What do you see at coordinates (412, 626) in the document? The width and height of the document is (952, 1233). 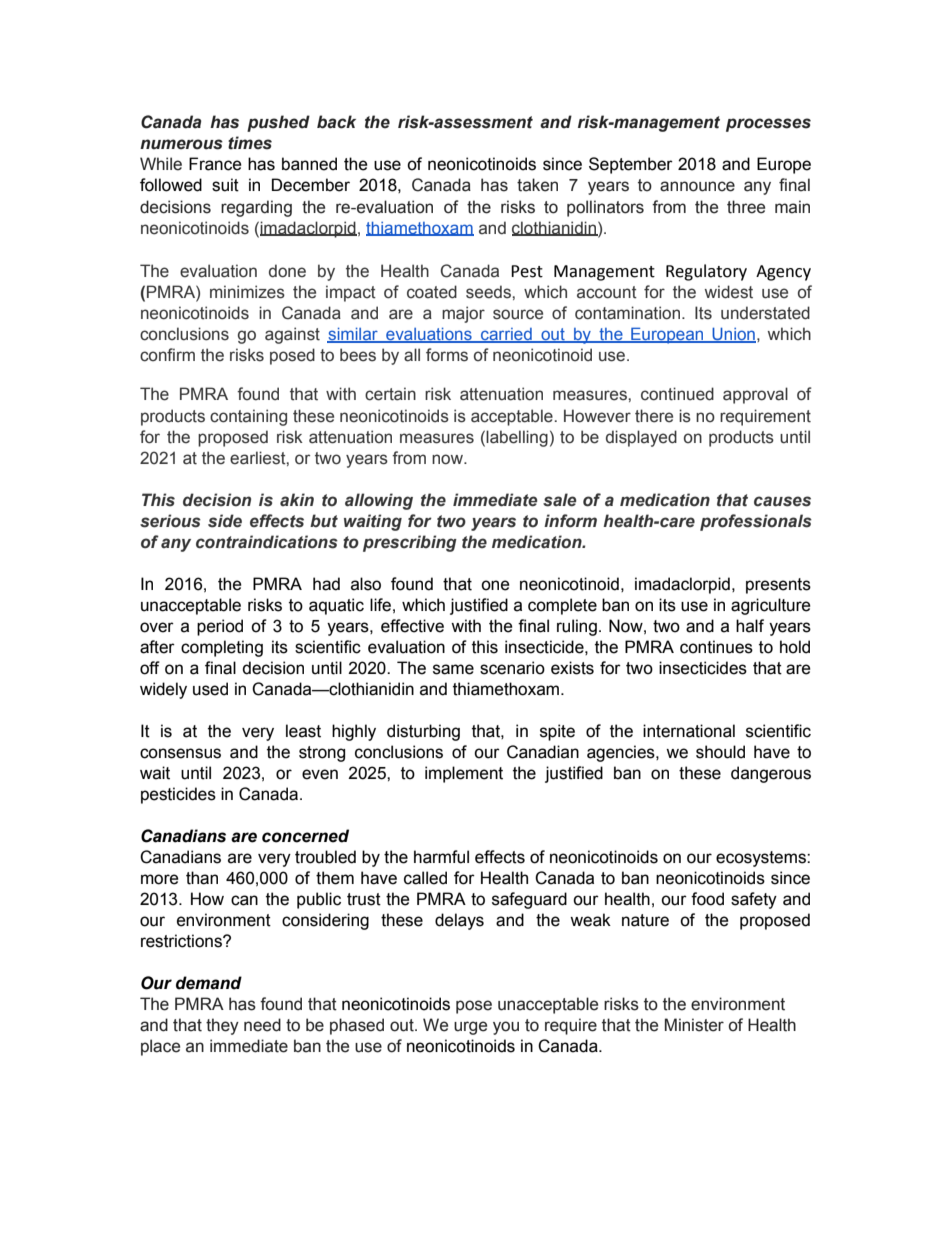 I see `effective` at bounding box center [412, 626].
